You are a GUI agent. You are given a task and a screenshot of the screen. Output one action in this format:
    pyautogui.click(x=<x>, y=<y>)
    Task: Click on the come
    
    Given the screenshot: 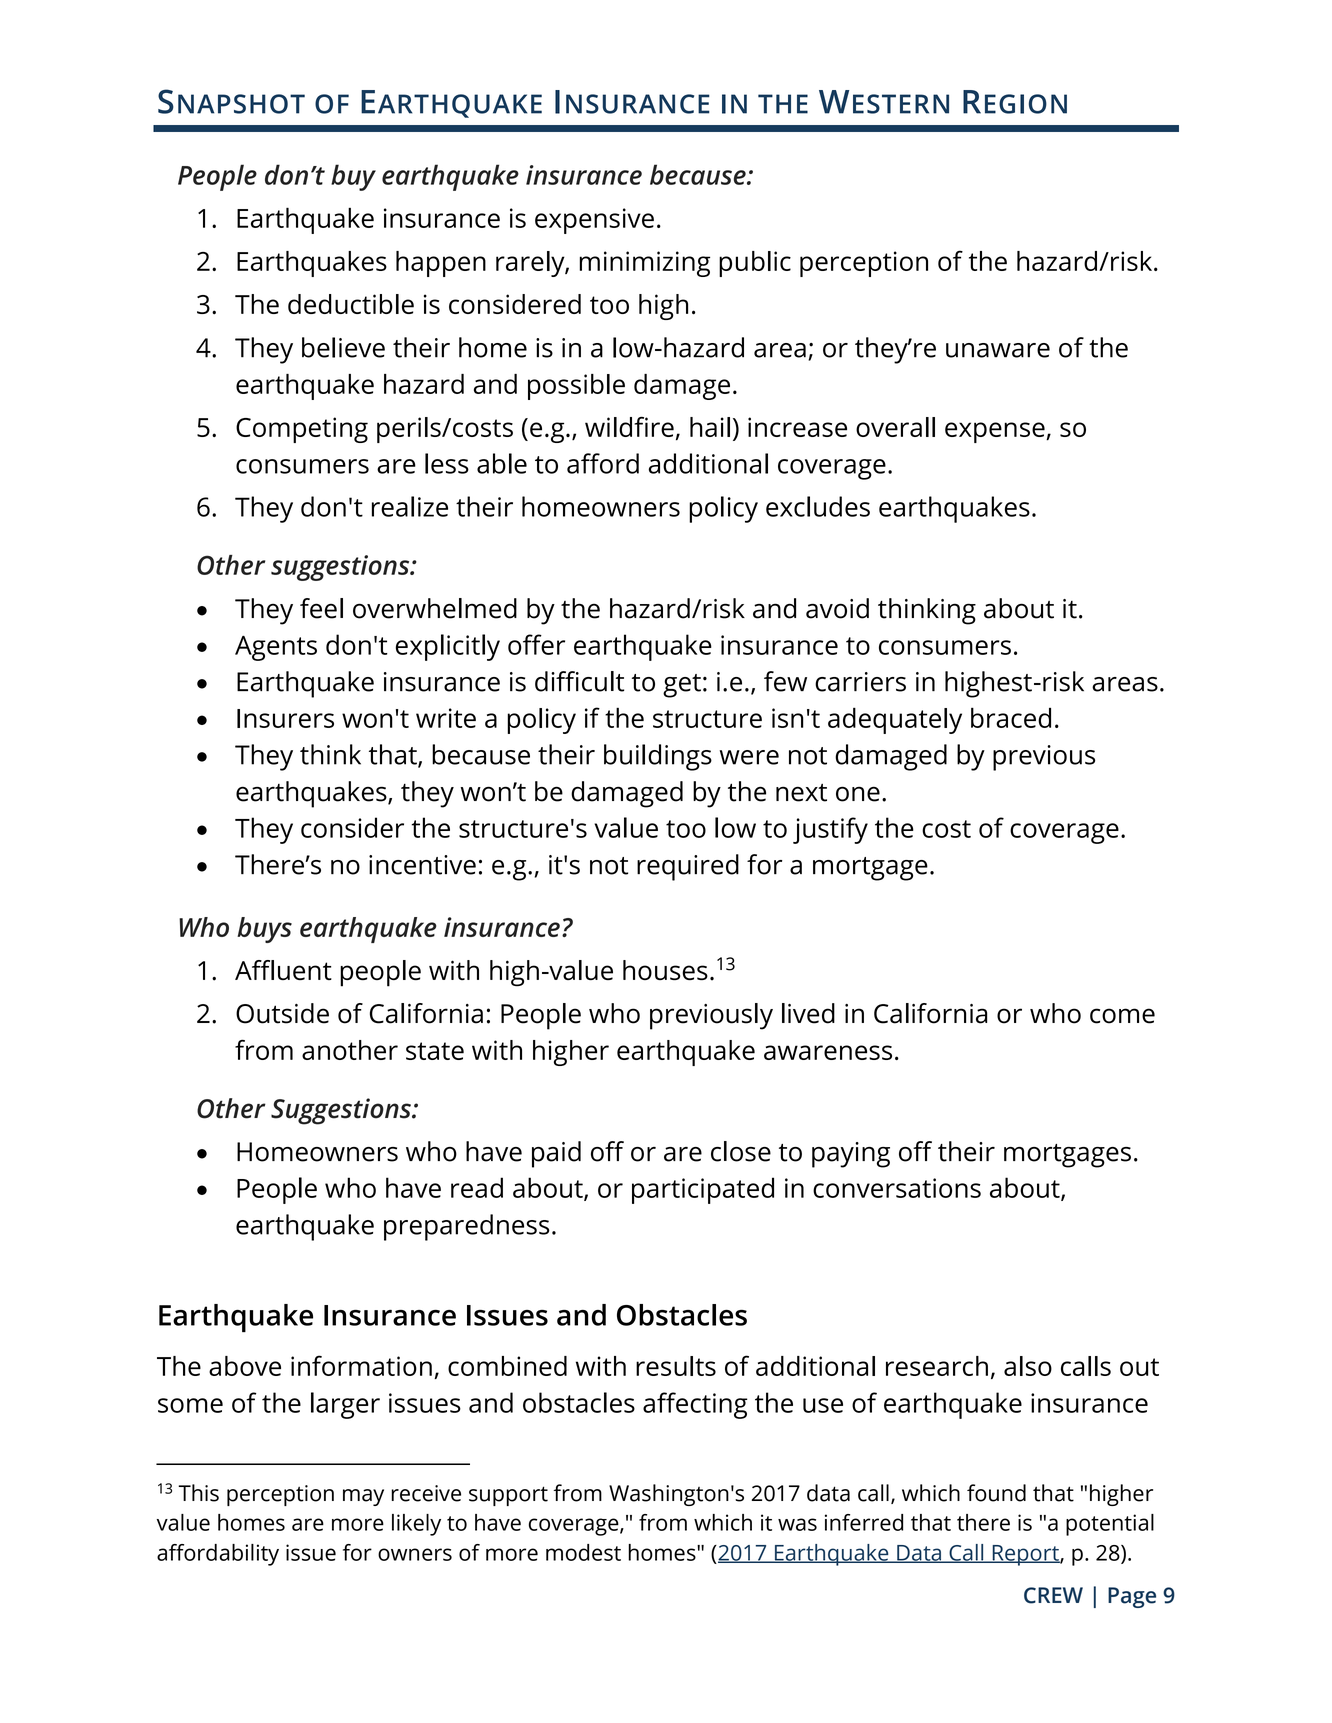 What is the action you would take?
    pyautogui.click(x=1122, y=1016)
